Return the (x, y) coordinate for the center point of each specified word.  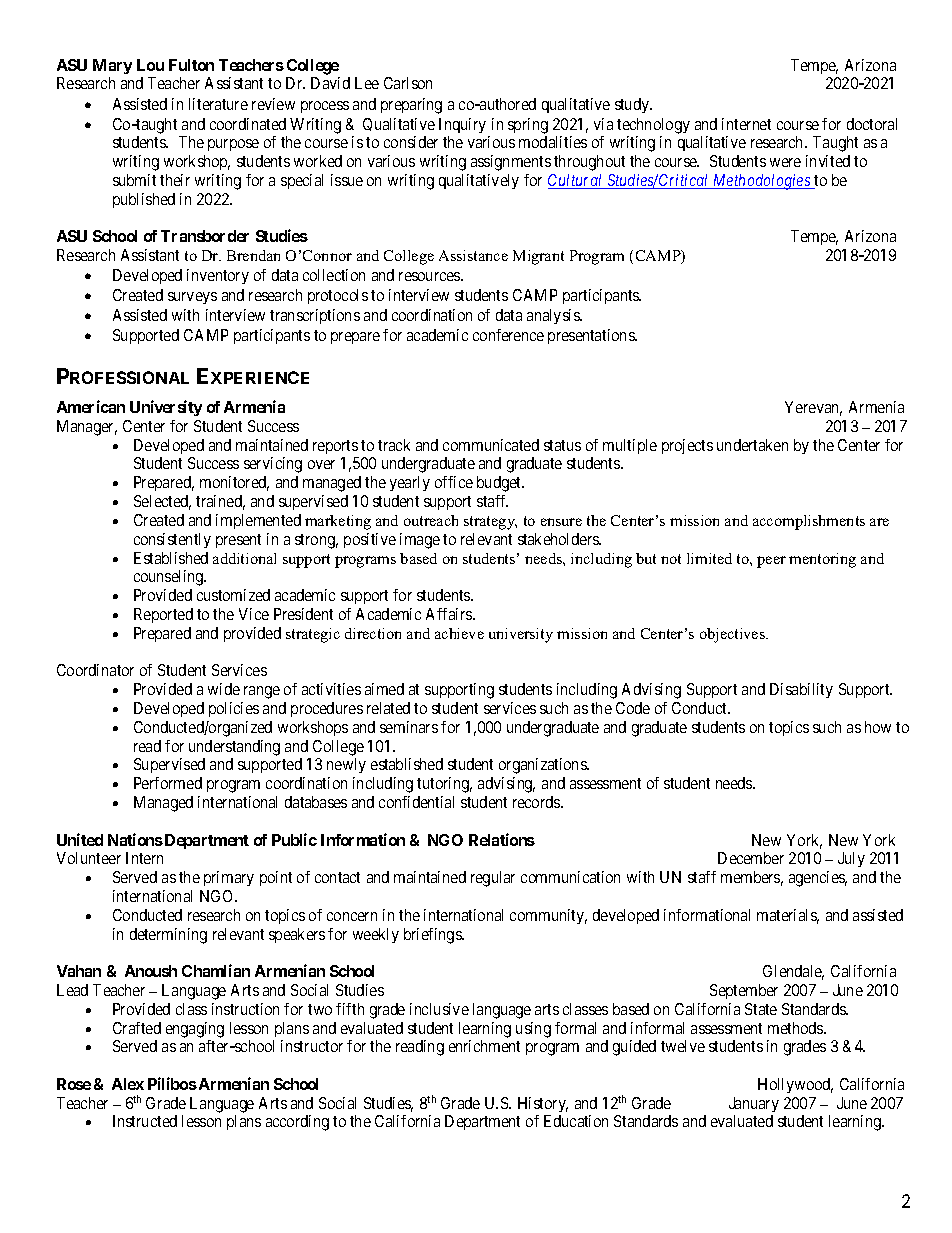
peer (771, 562)
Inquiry (462, 125)
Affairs (450, 614)
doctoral (872, 124)
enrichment (484, 1046)
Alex (128, 1084)
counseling (170, 578)
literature (218, 104)
